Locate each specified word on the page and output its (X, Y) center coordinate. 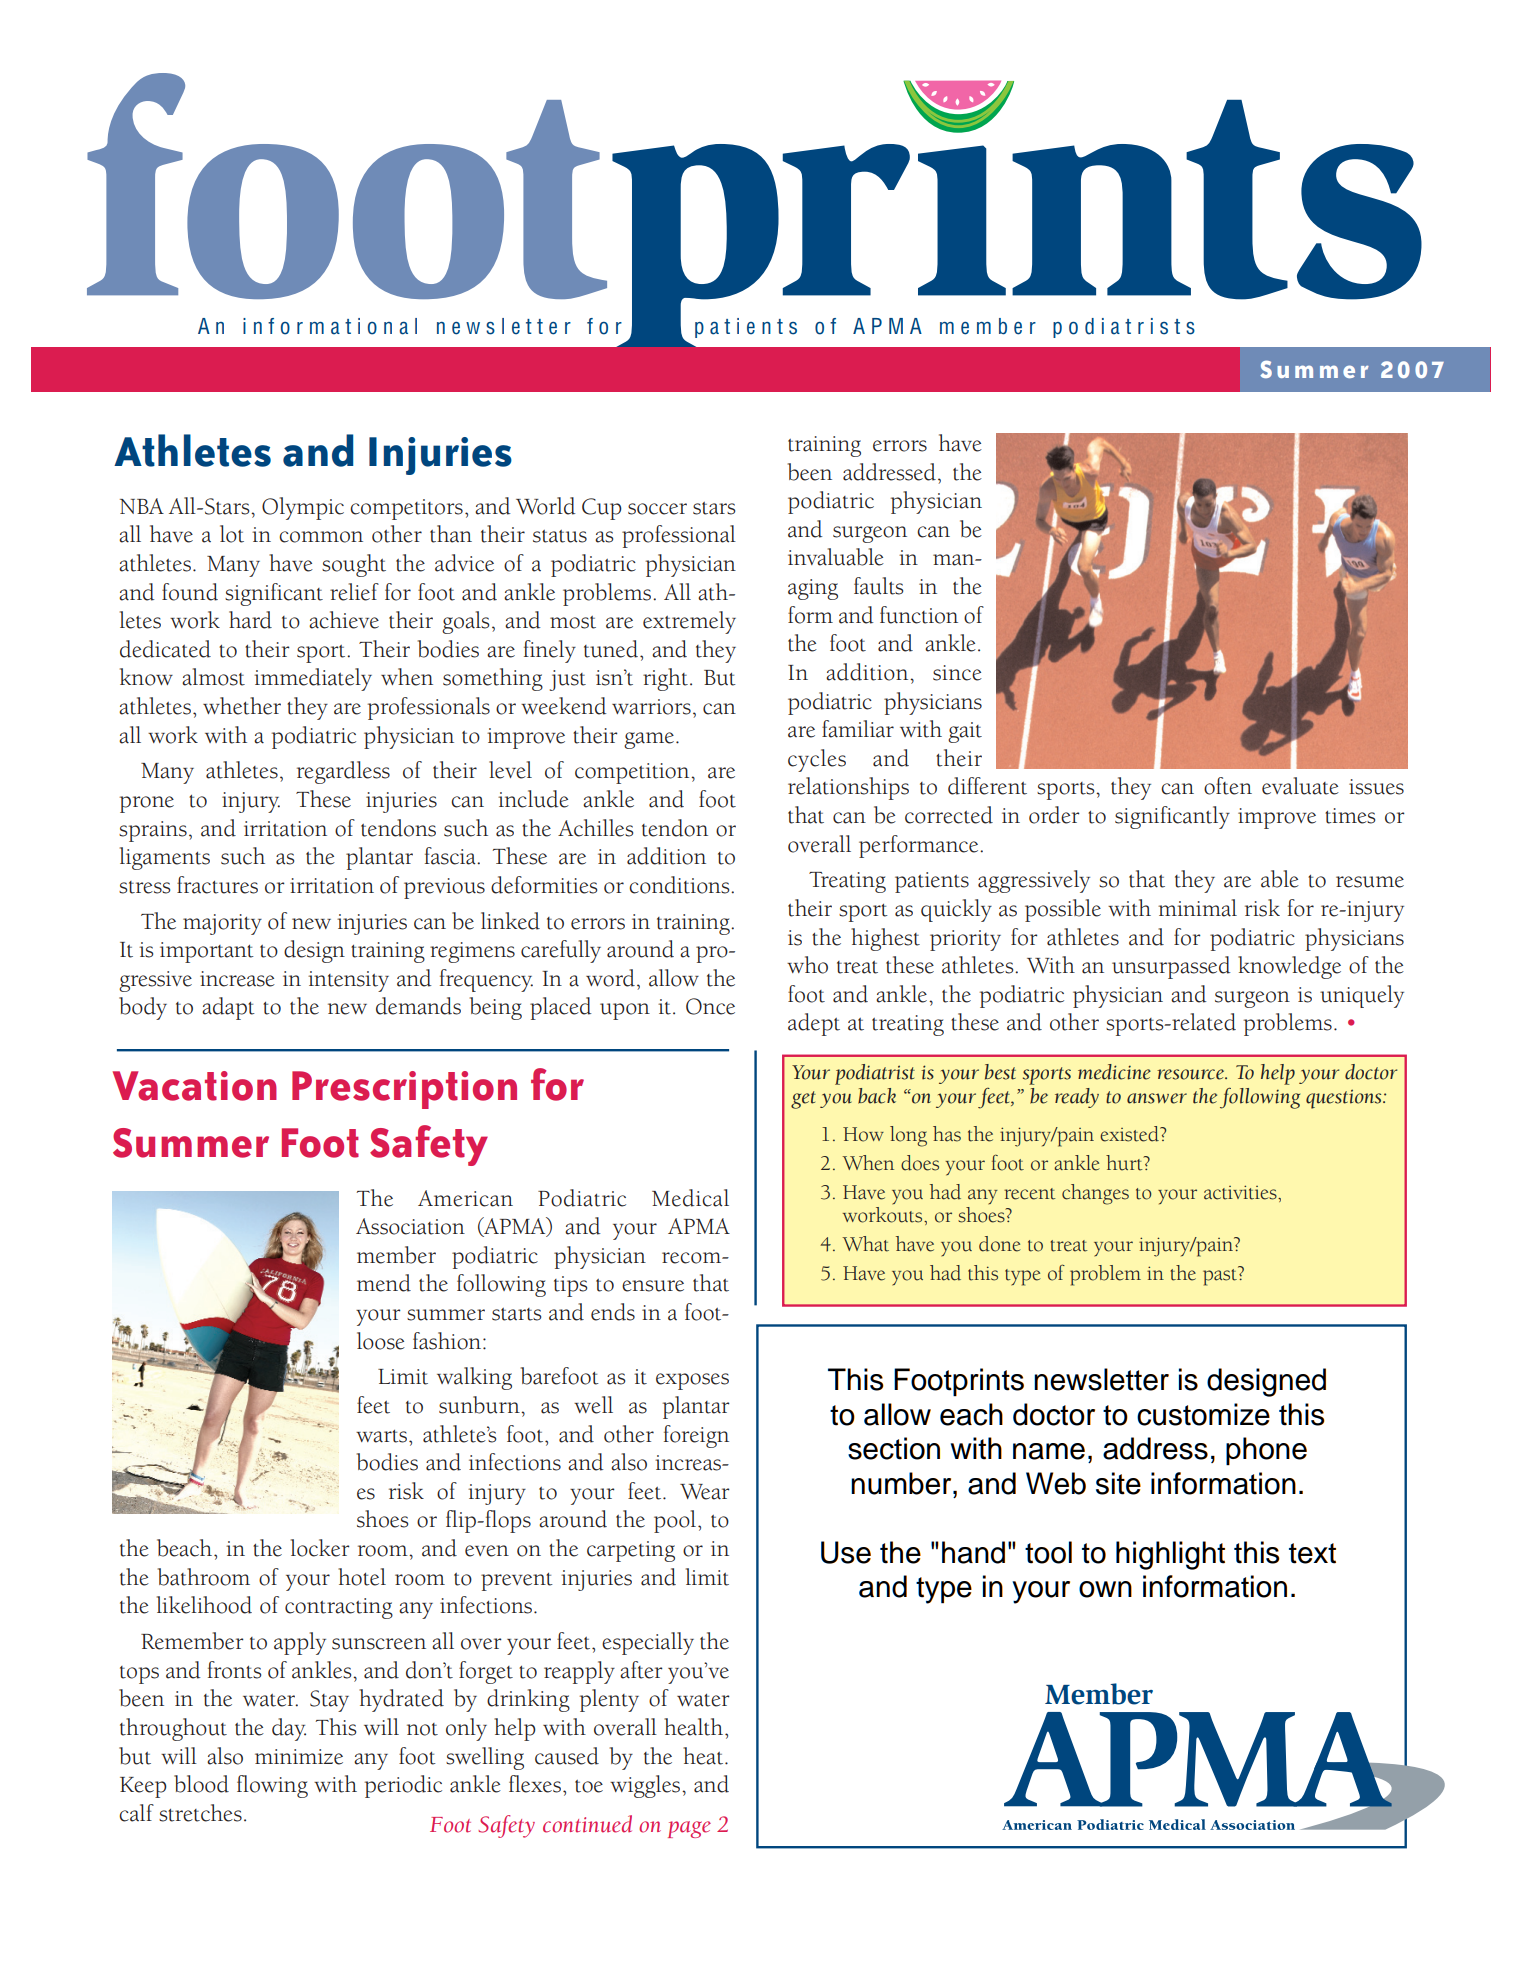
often (1228, 786)
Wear (705, 1492)
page (689, 1829)
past (1221, 1276)
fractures (217, 885)
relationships (848, 788)
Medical (690, 1198)
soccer (657, 509)
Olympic (303, 508)
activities (1241, 1192)
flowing (272, 1786)
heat (704, 1756)
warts (381, 1436)
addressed (889, 472)
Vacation (195, 1086)
